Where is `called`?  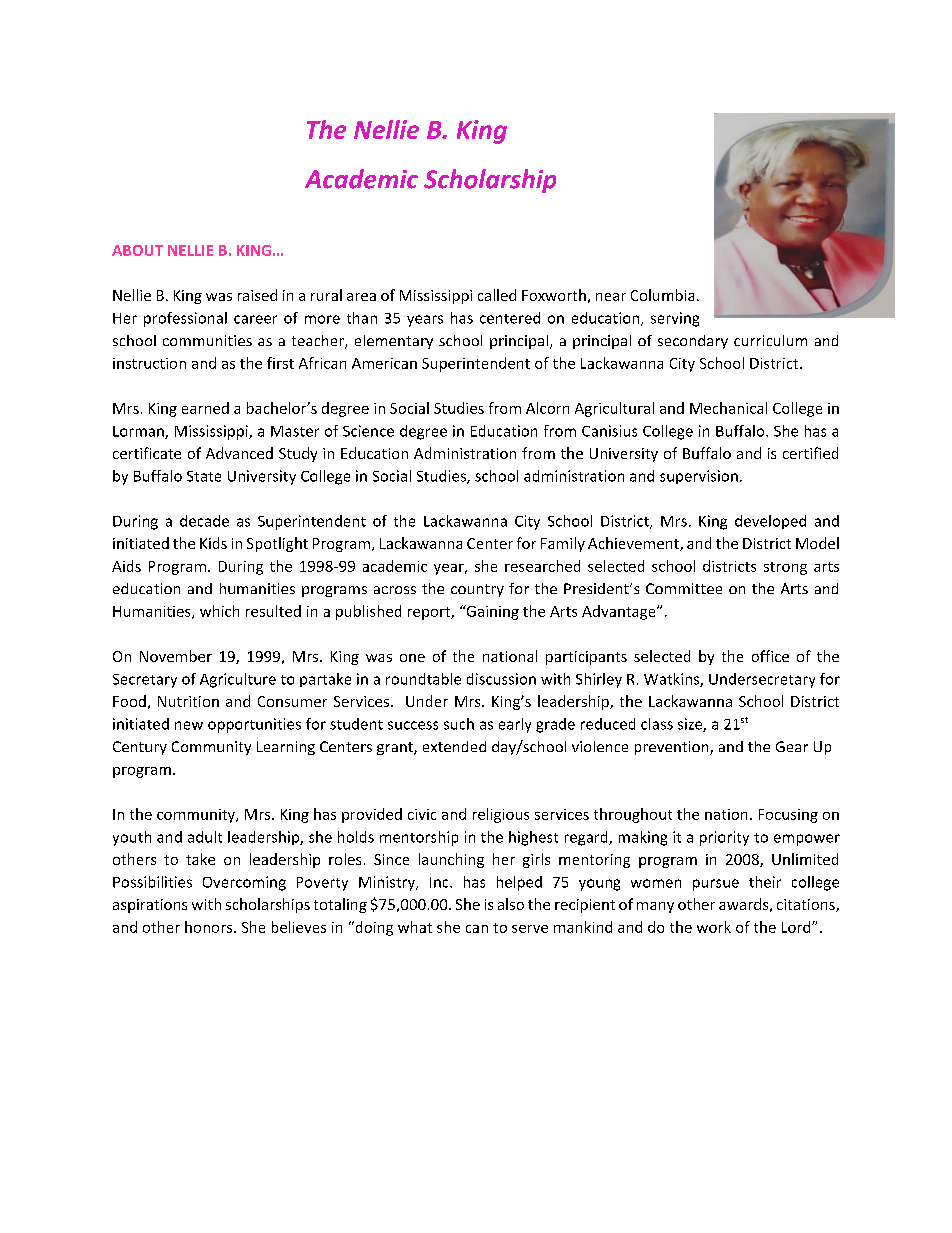
called is located at coordinates (497, 295).
